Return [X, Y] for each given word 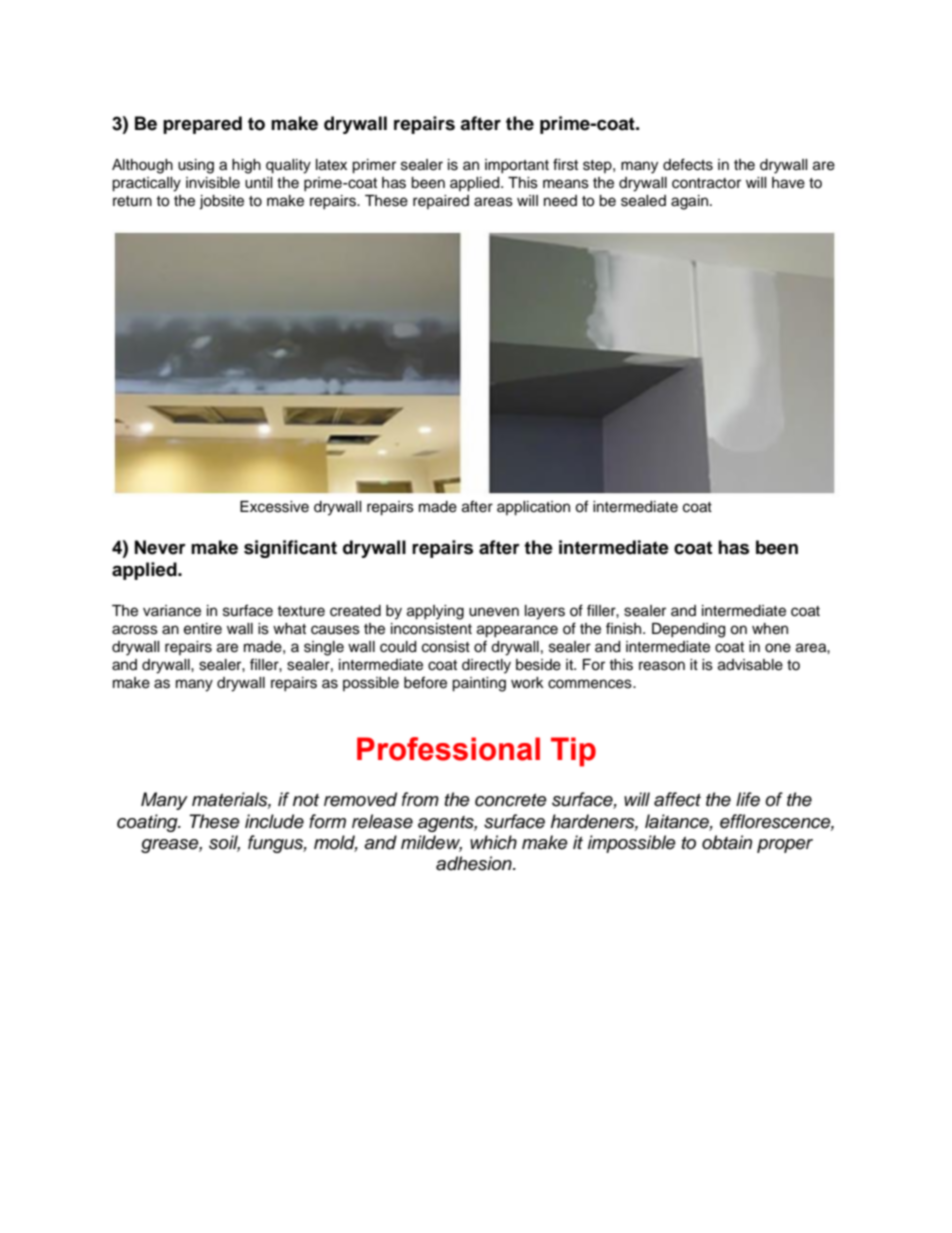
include [274, 821]
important [517, 166]
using [196, 166]
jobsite [221, 202]
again [689, 202]
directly [486, 666]
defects [688, 164]
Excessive [274, 507]
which [493, 842]
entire [203, 629]
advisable [750, 665]
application [533, 508]
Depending [688, 630]
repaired [441, 202]
